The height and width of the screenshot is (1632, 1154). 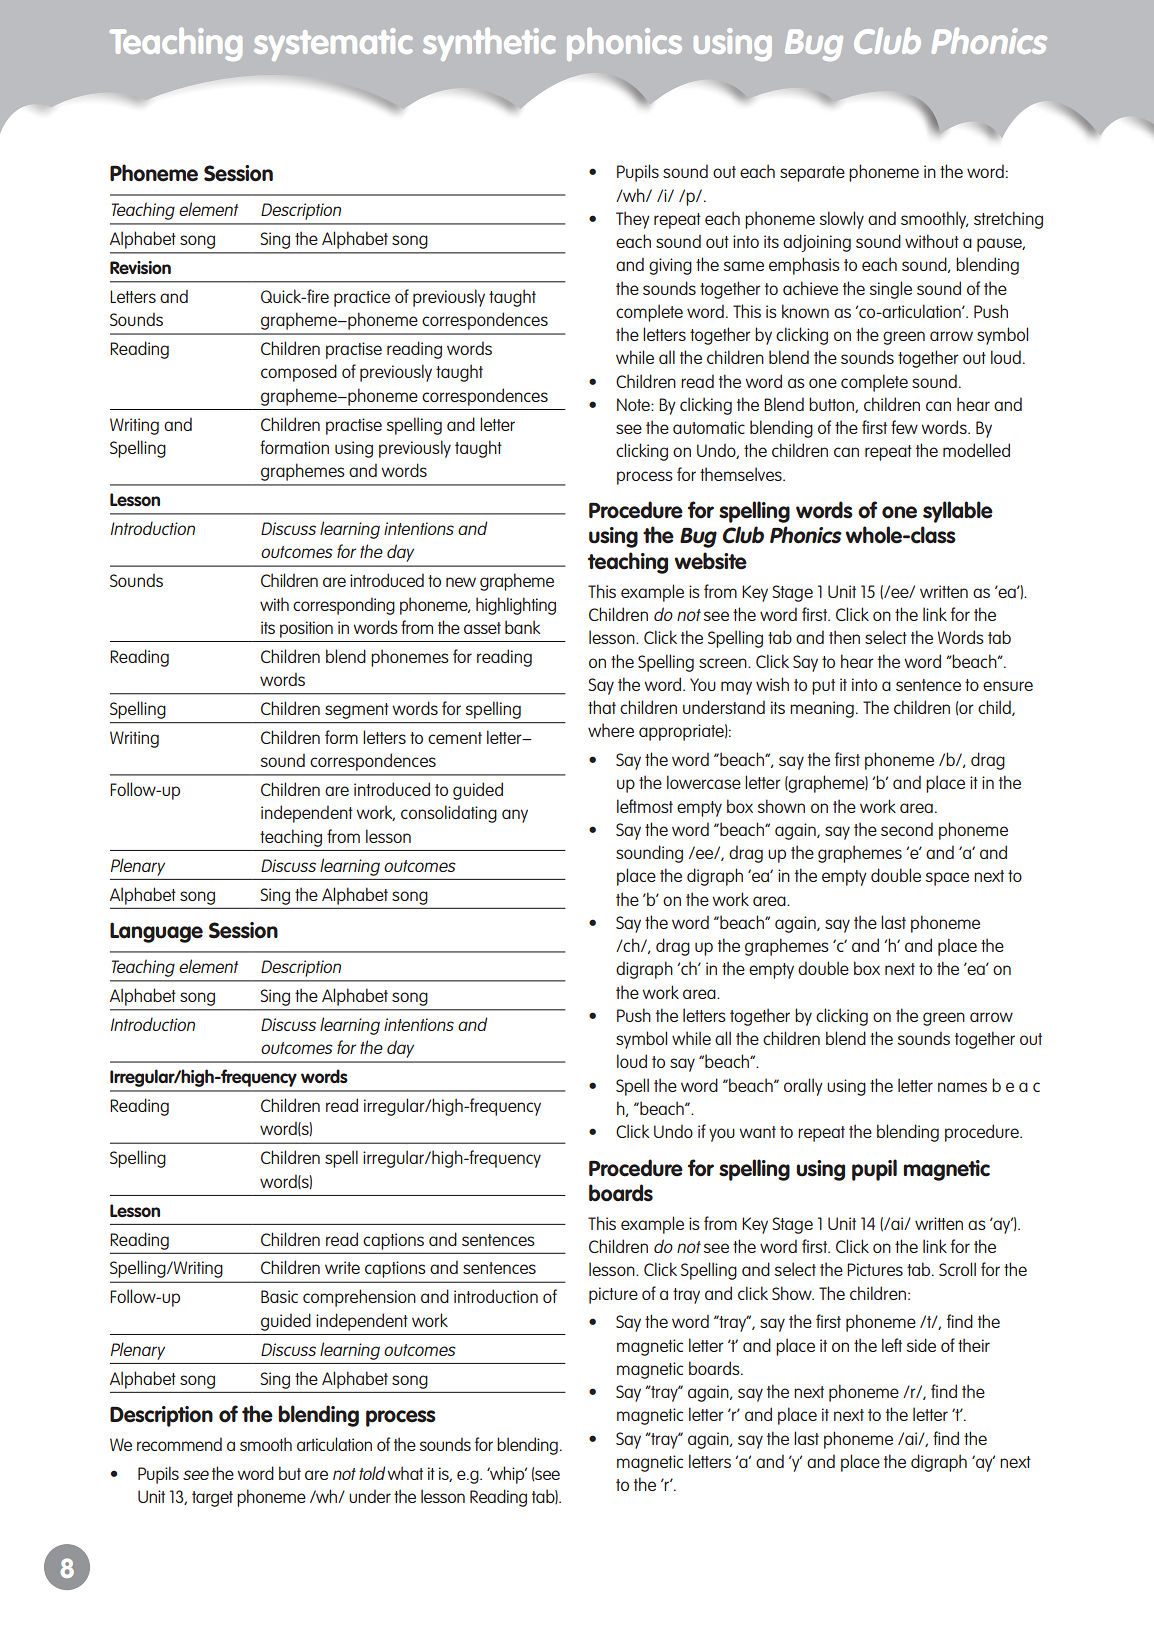 What do you see at coordinates (962, 1087) in the screenshot?
I see `names` at bounding box center [962, 1087].
